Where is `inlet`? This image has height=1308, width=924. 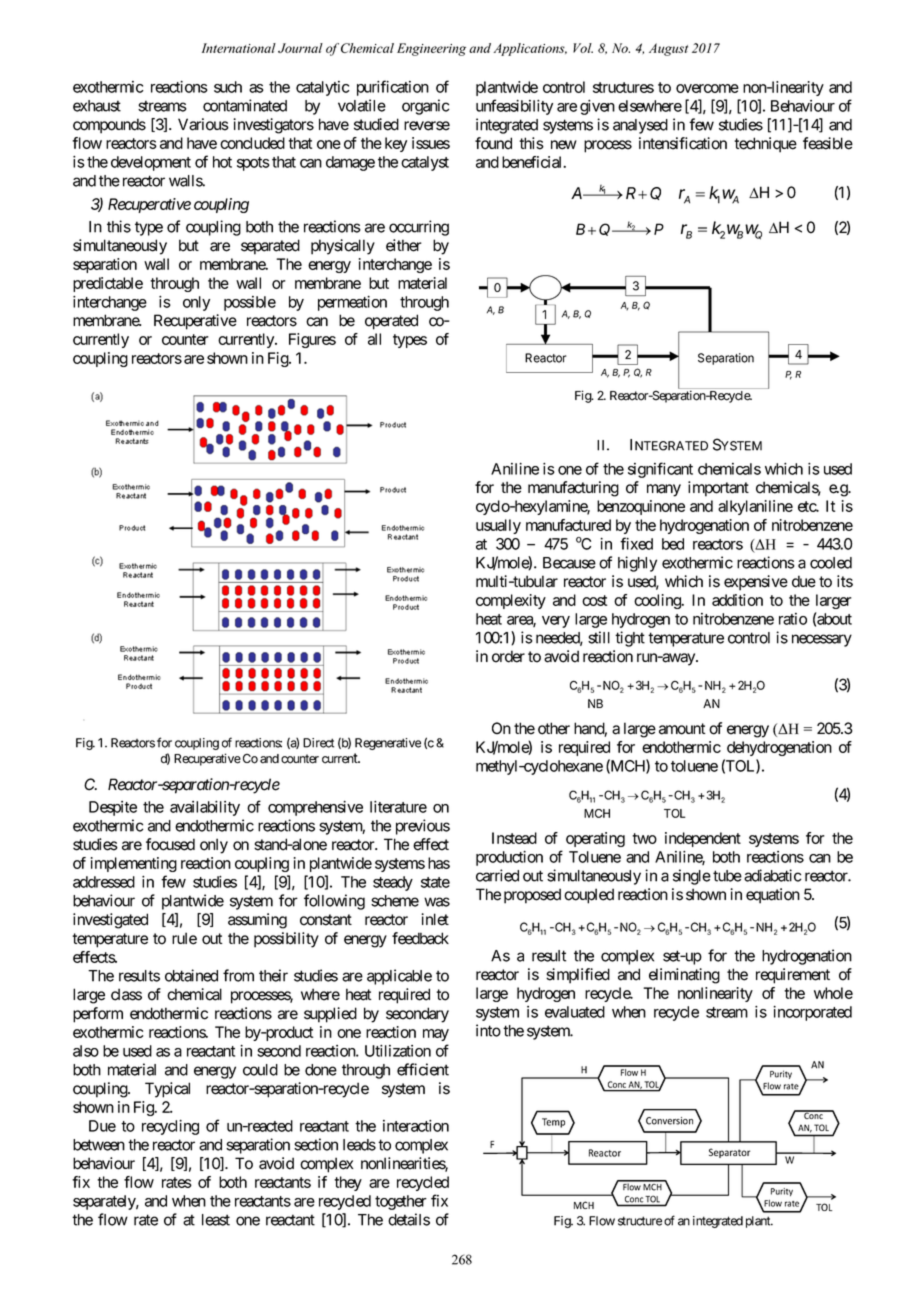
inlet is located at coordinates (435, 919).
